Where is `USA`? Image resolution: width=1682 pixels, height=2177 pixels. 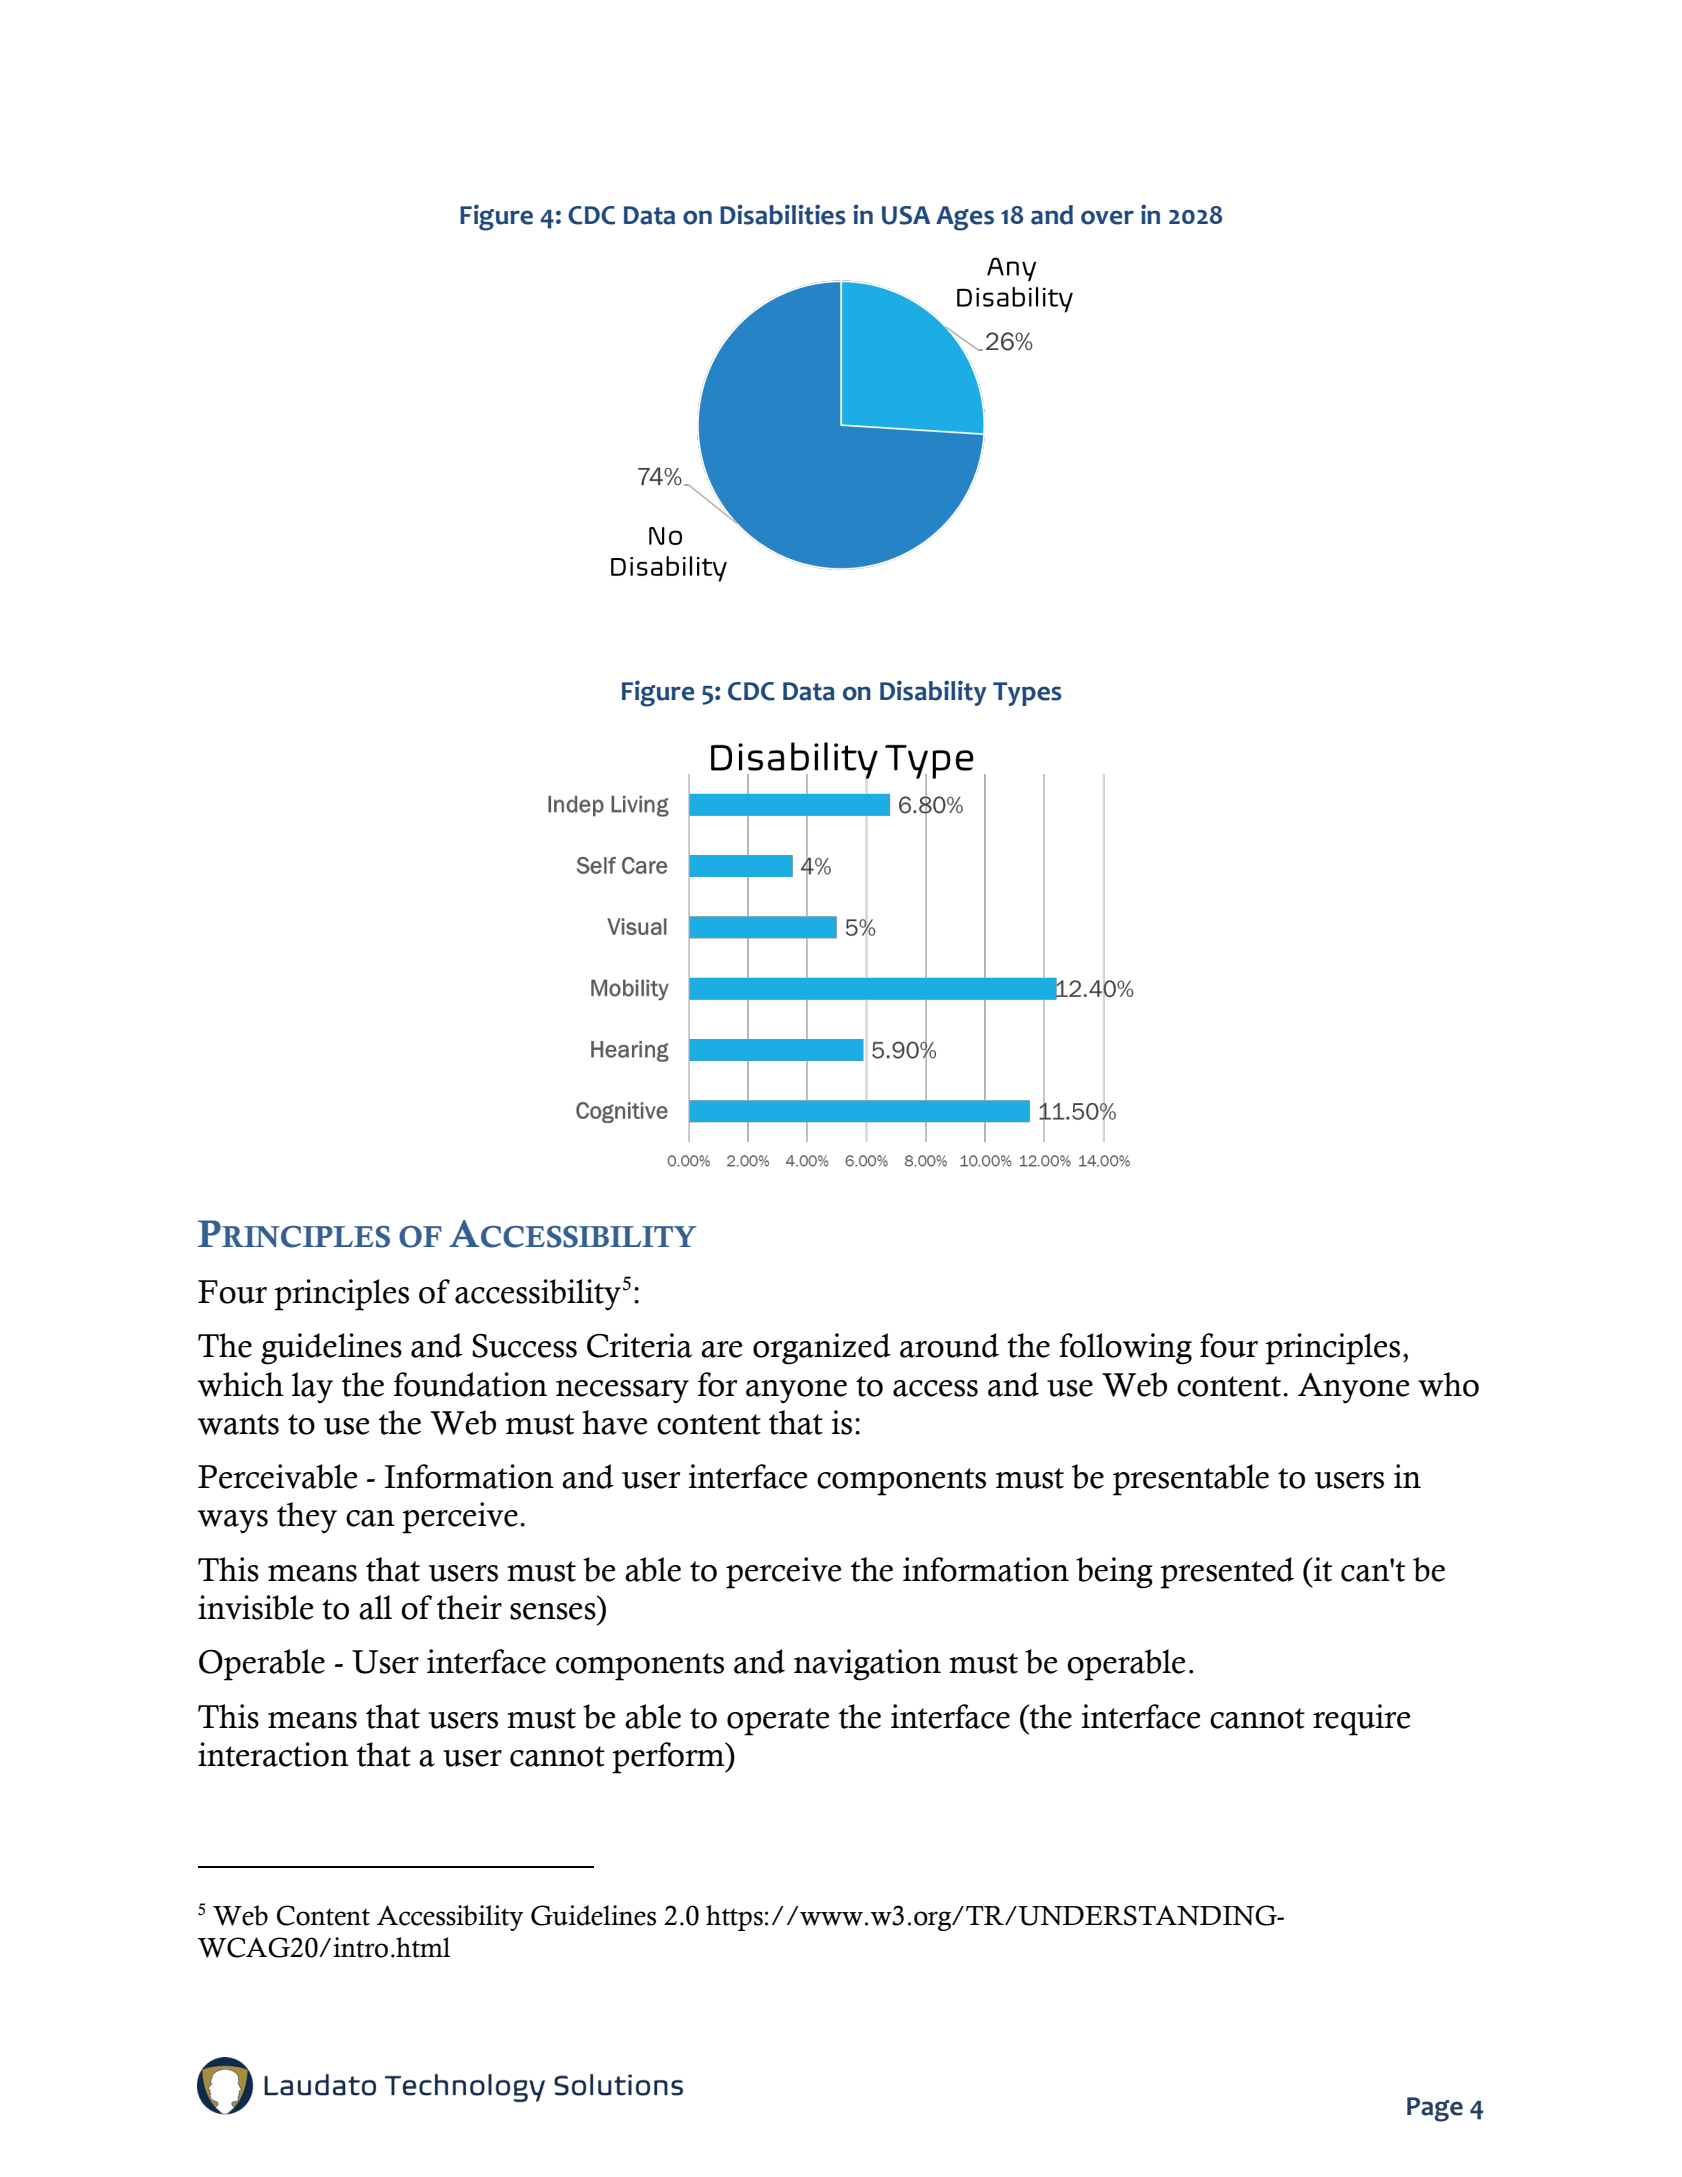
USA is located at coordinates (906, 215).
